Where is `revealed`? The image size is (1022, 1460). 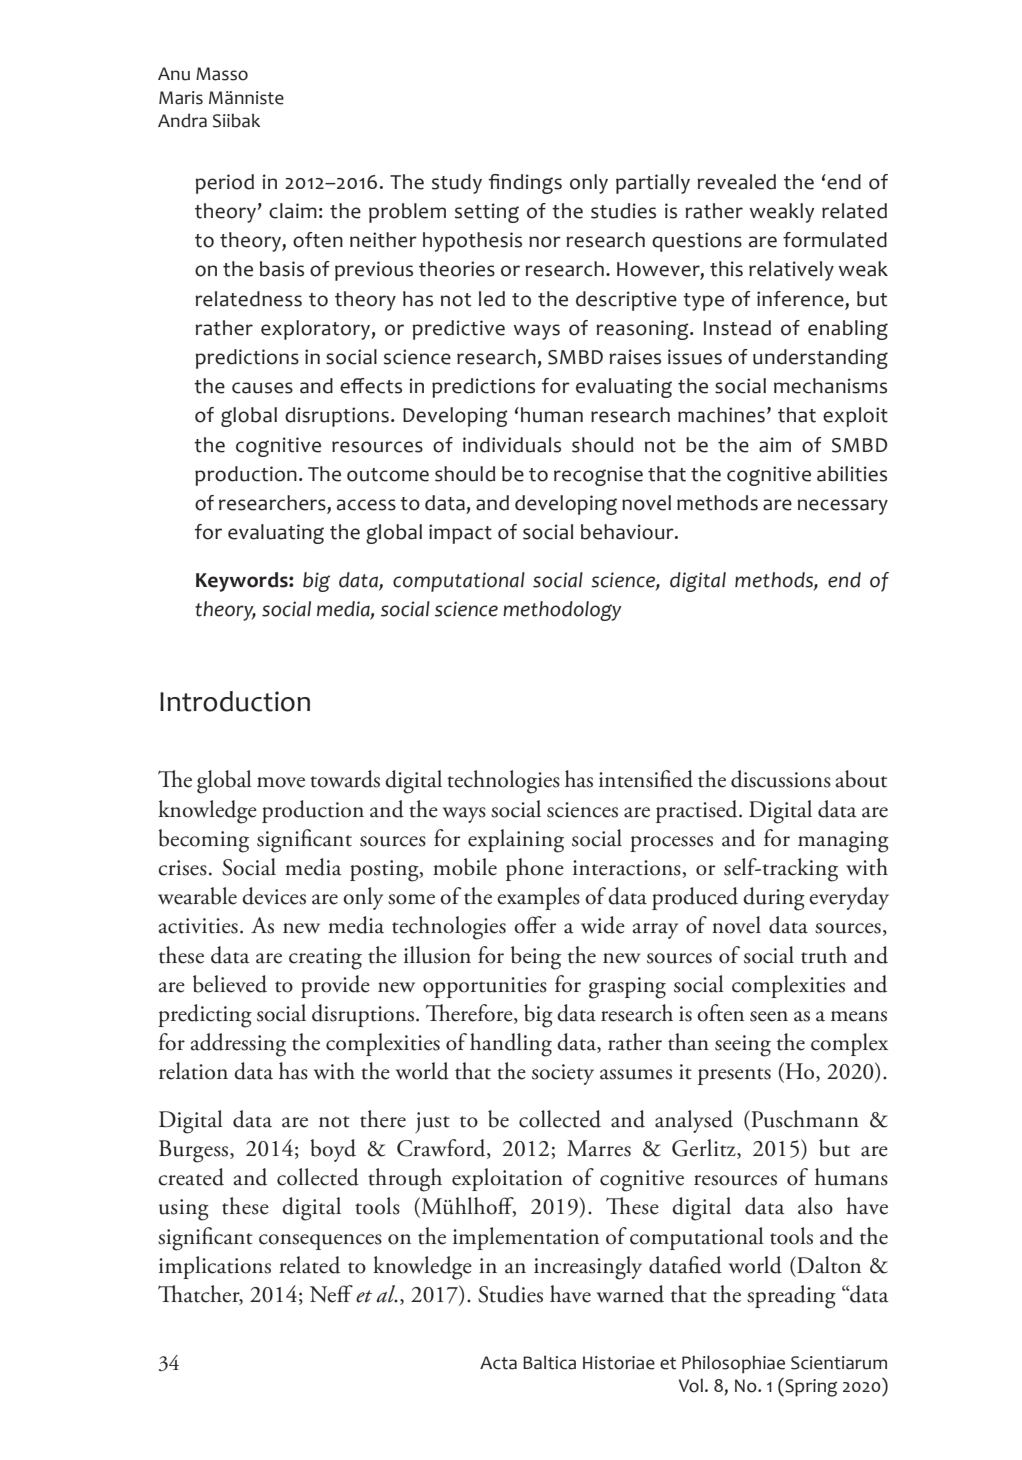
revealed is located at coordinates (736, 182).
